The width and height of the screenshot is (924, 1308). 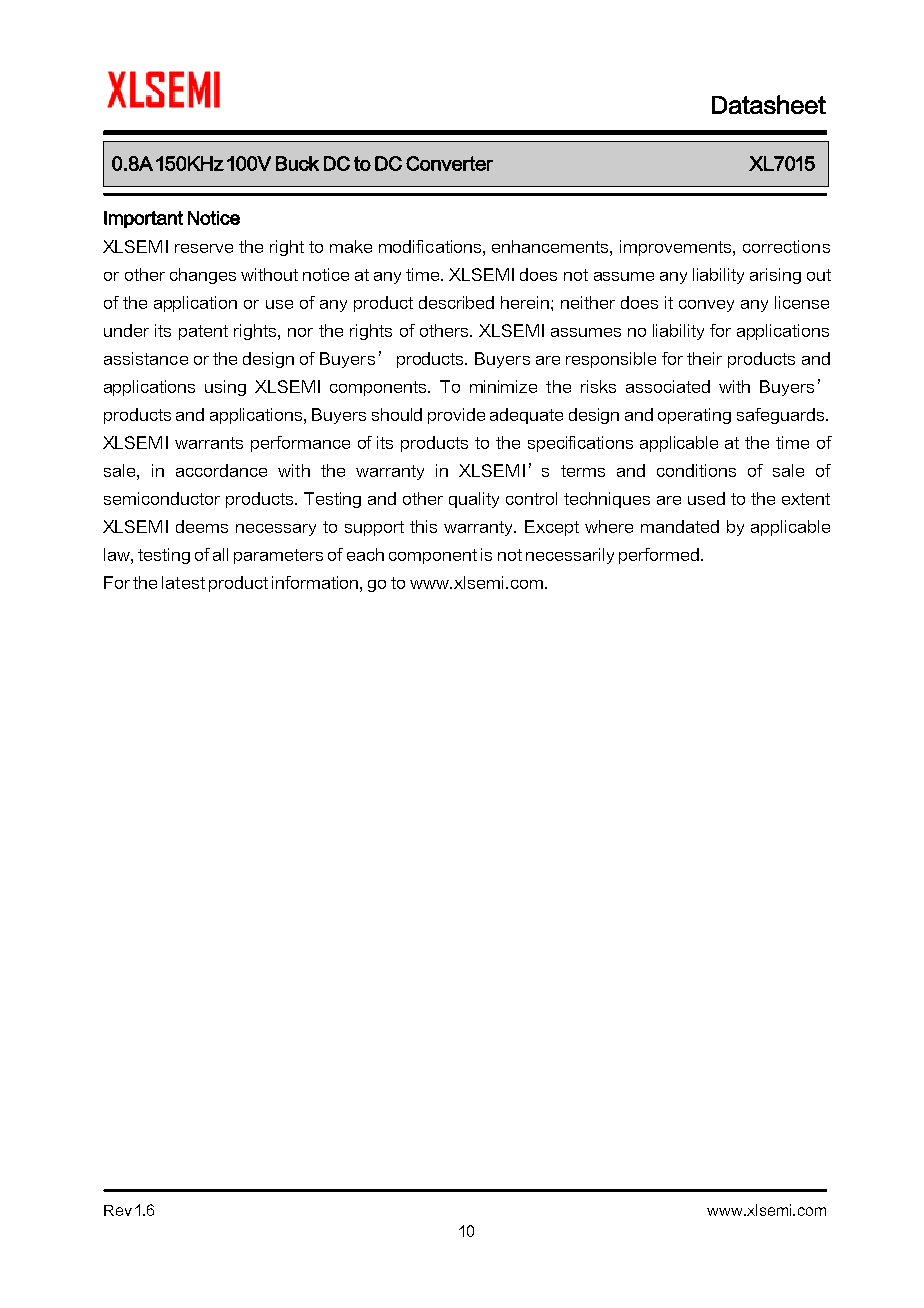 I want to click on latest, so click(x=183, y=582).
